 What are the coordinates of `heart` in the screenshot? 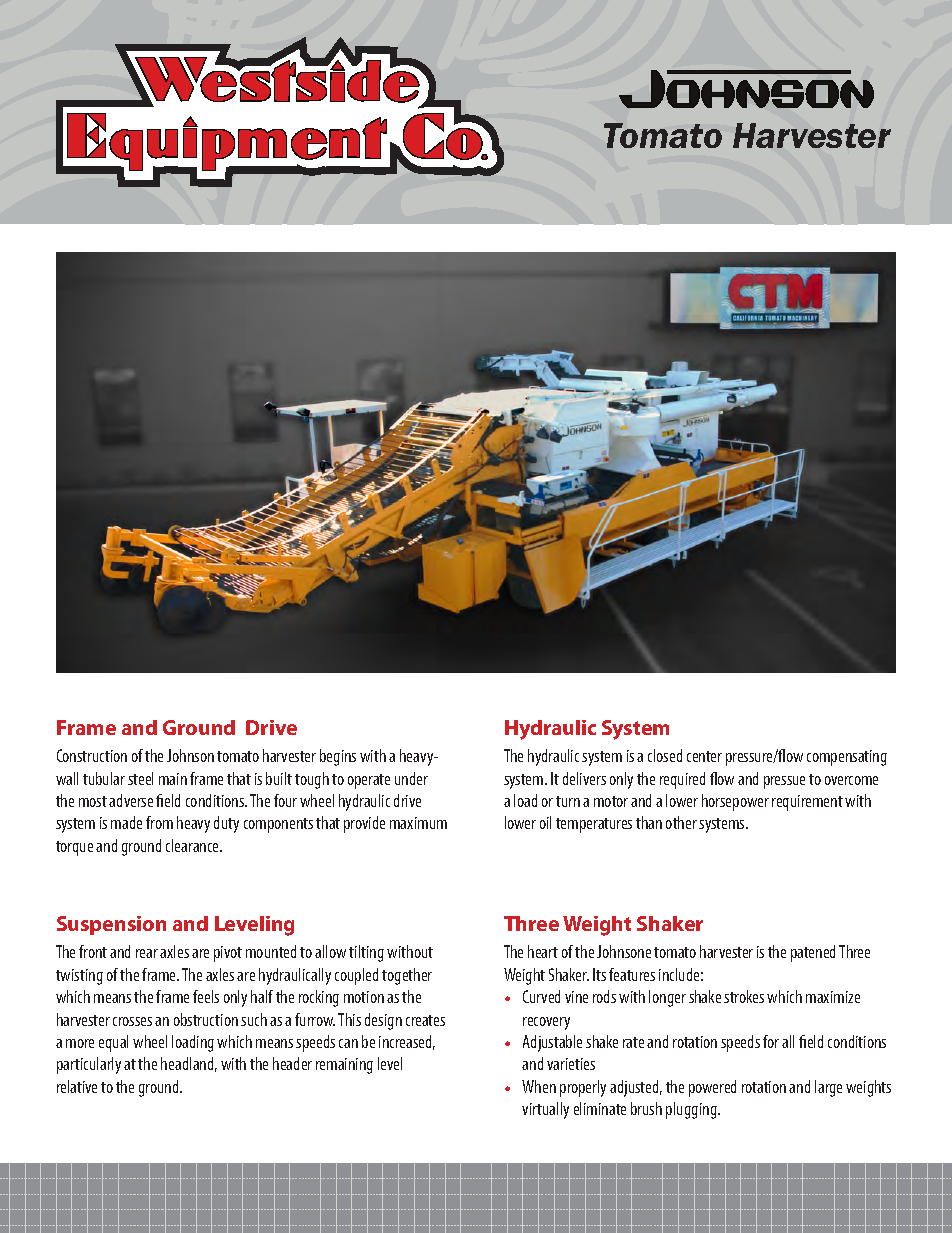 It's located at (543, 951).
